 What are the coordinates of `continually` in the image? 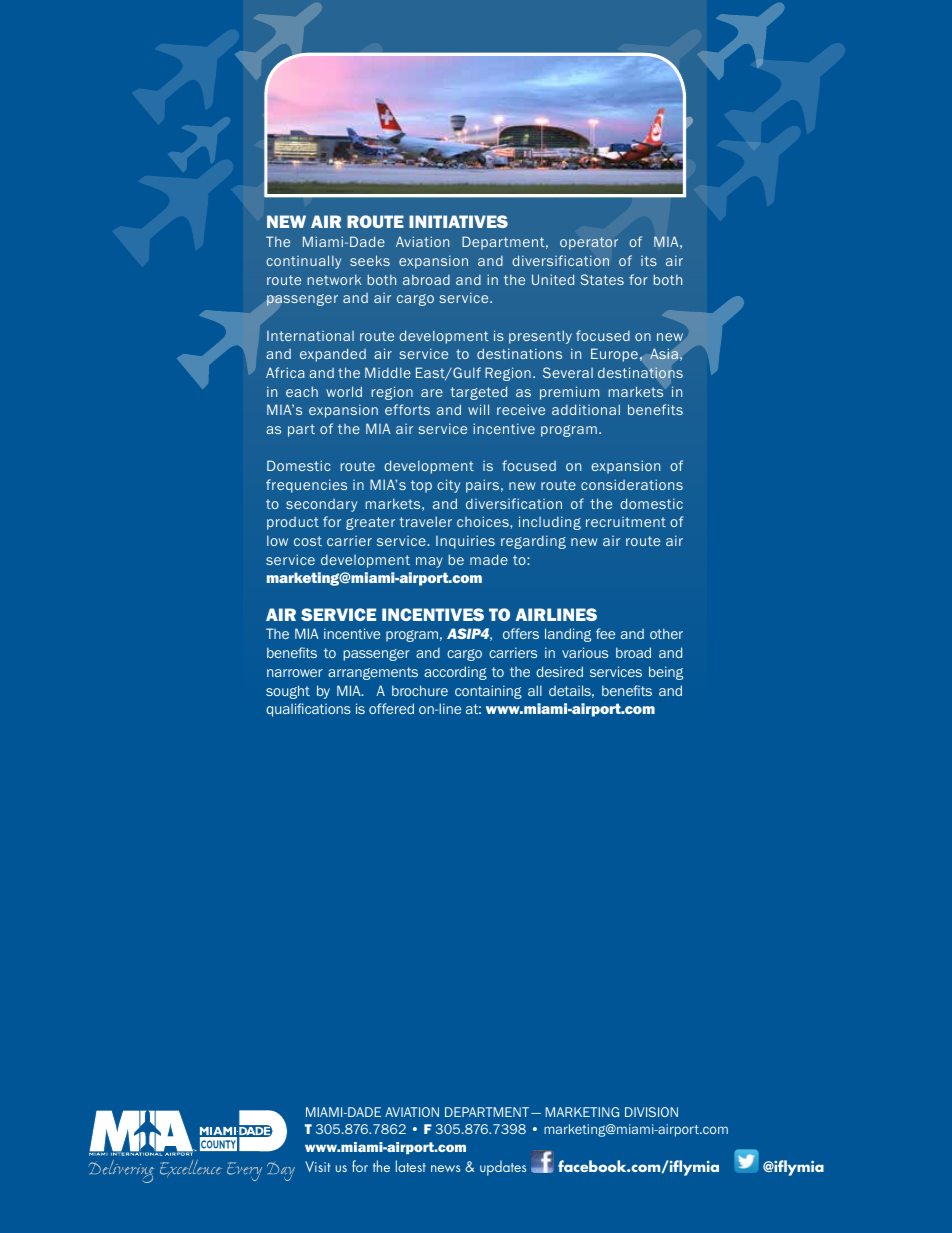 It's located at (303, 262).
